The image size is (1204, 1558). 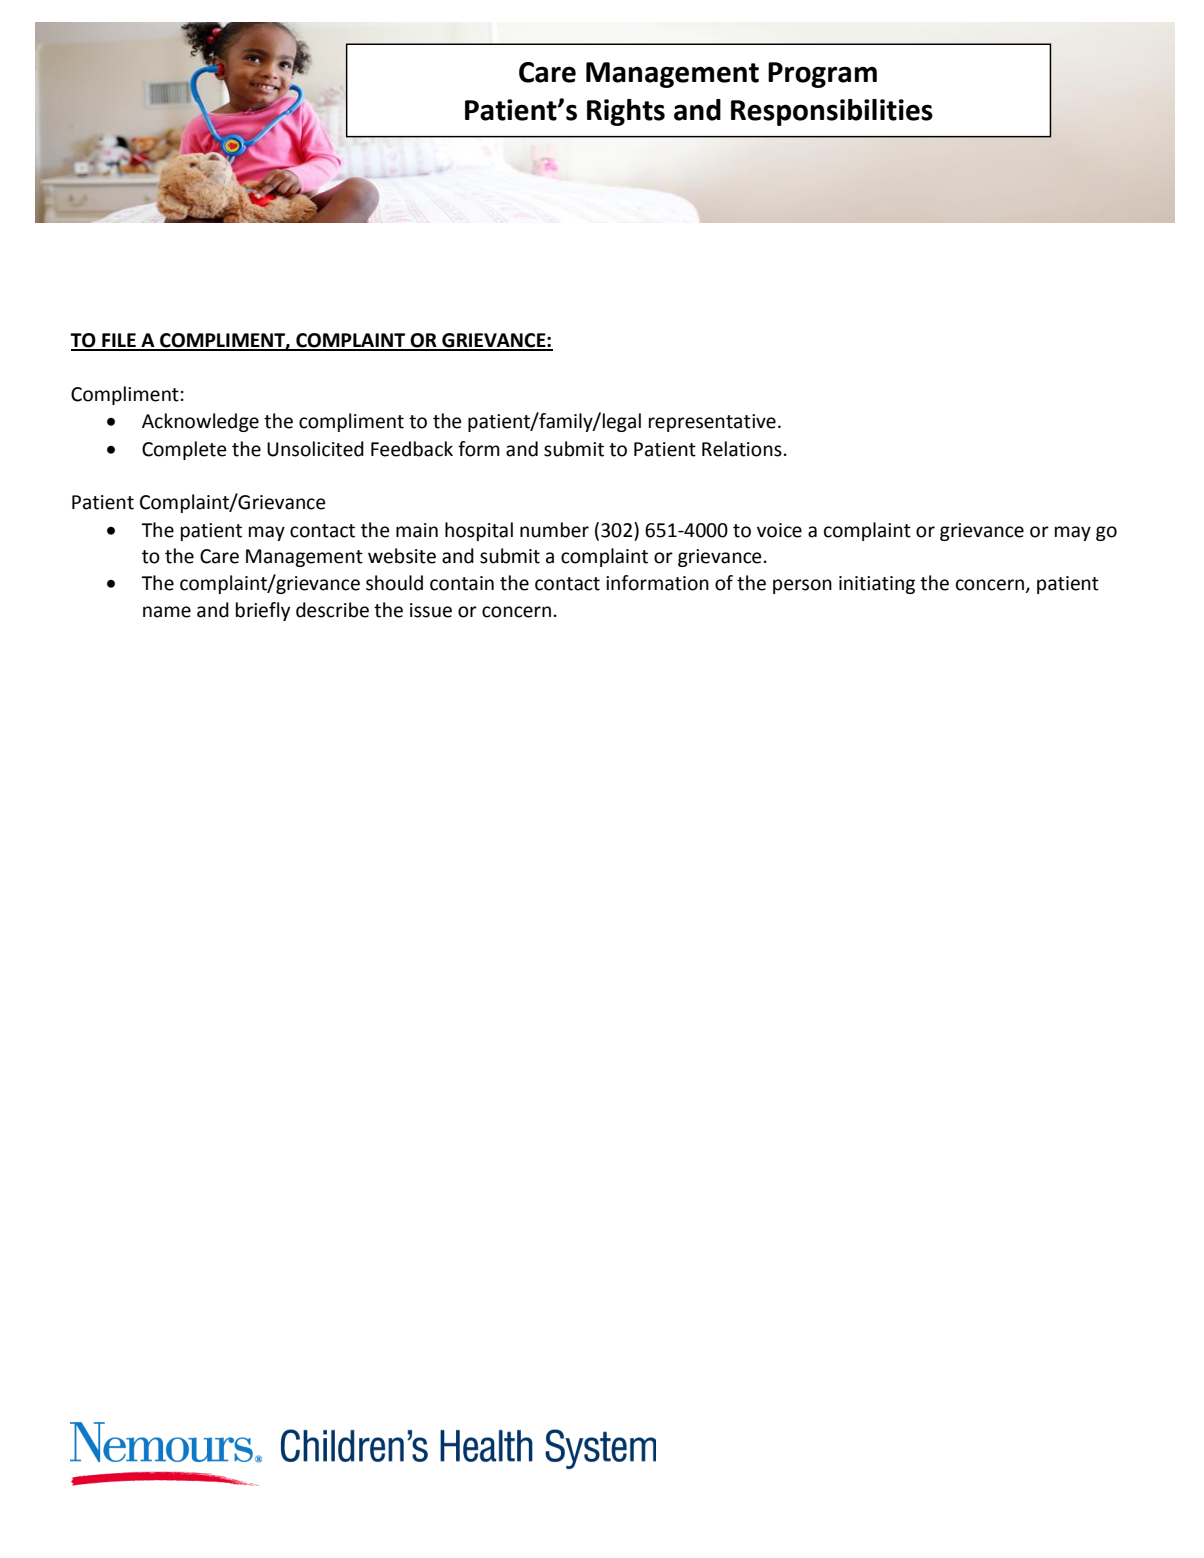 I want to click on Responsibilities, so click(x=832, y=112).
